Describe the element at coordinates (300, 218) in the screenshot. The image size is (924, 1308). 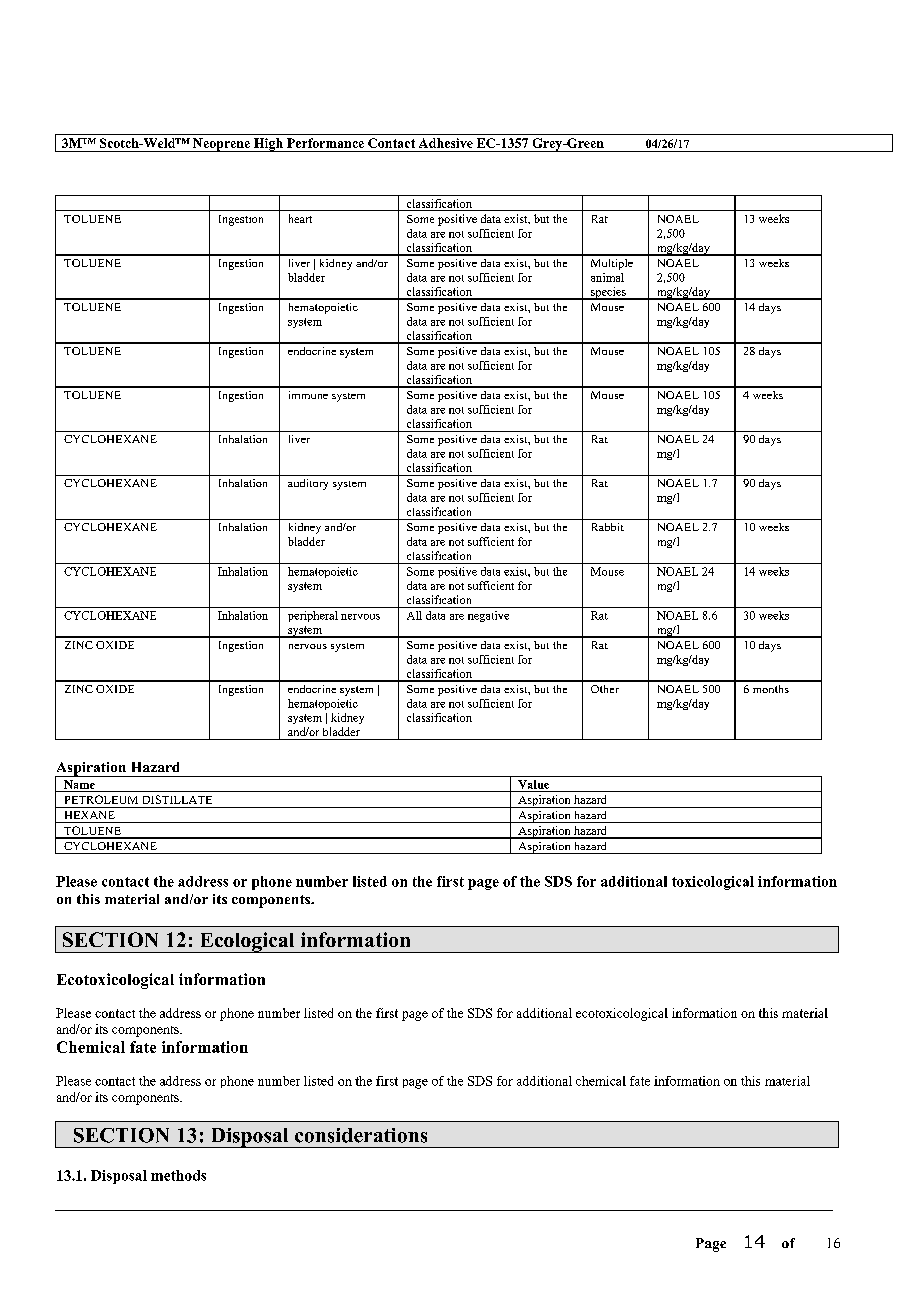
I see `heart` at that location.
